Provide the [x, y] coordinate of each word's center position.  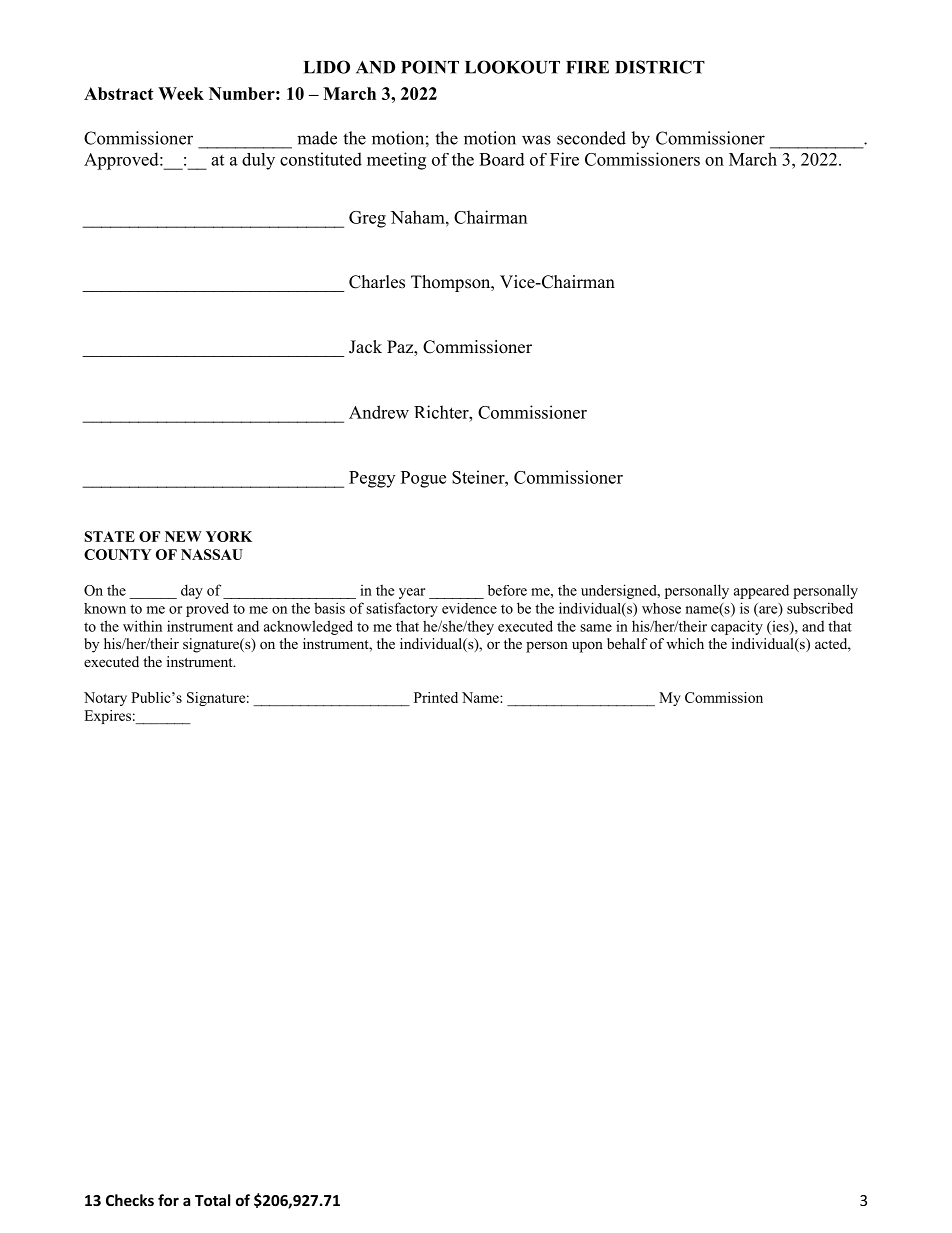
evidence [469, 608]
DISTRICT [660, 67]
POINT [430, 67]
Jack [365, 347]
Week [181, 93]
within [142, 626]
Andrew [379, 412]
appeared [761, 591]
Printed [436, 697]
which [685, 643]
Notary [105, 699]
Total [212, 1200]
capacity [737, 627]
